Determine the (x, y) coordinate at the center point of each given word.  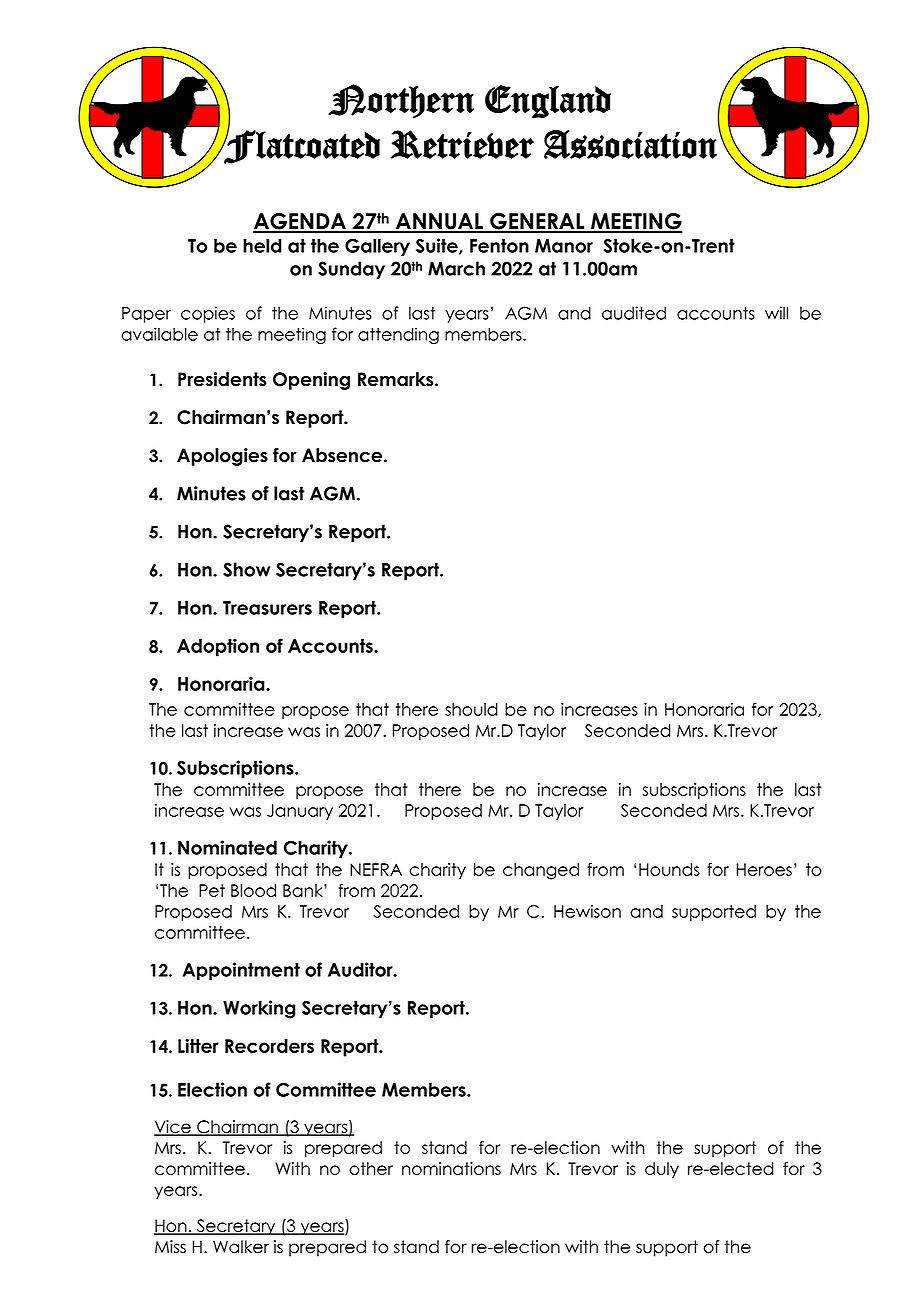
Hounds (669, 869)
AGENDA (300, 222)
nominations (451, 1168)
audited (634, 313)
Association (631, 143)
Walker (241, 1247)
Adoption (218, 647)
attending (398, 335)
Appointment (241, 971)
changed (541, 871)
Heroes (764, 869)
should (471, 709)
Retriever (462, 144)
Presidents (222, 379)
